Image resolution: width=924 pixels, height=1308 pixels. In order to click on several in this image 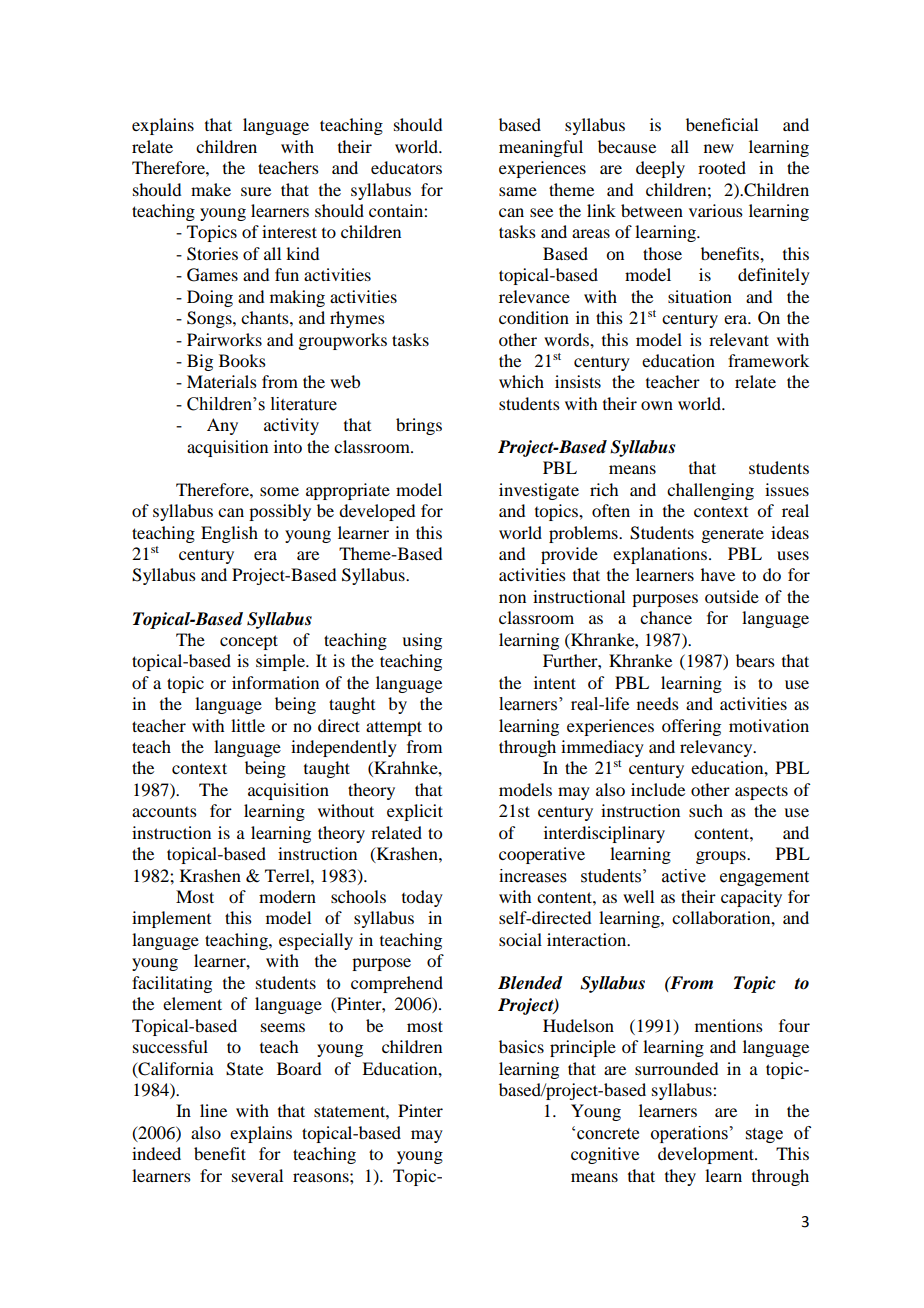, I will do `click(257, 1175)`.
